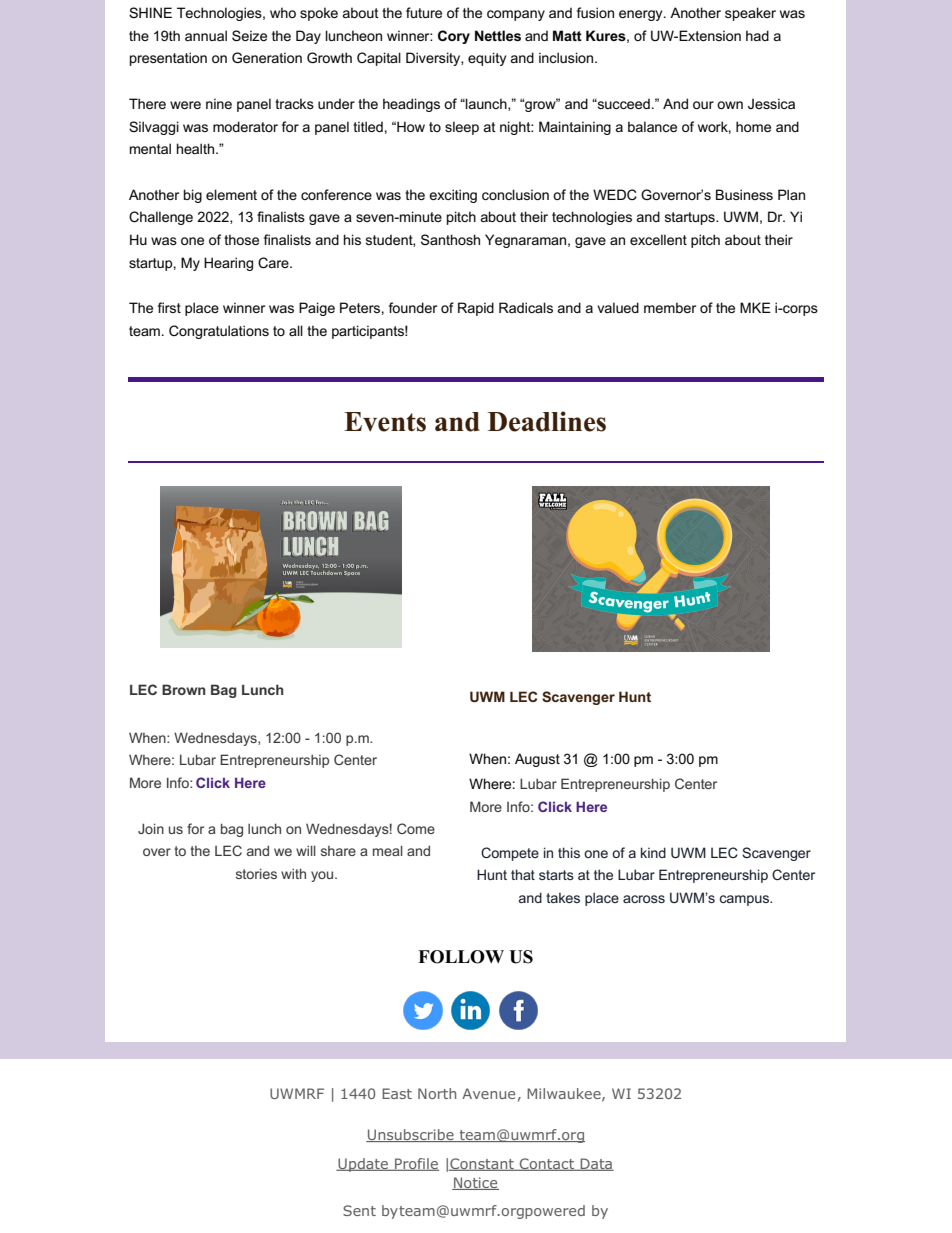 This image has height=1233, width=952. Describe the element at coordinates (363, 1165) in the image. I see `Update` at that location.
